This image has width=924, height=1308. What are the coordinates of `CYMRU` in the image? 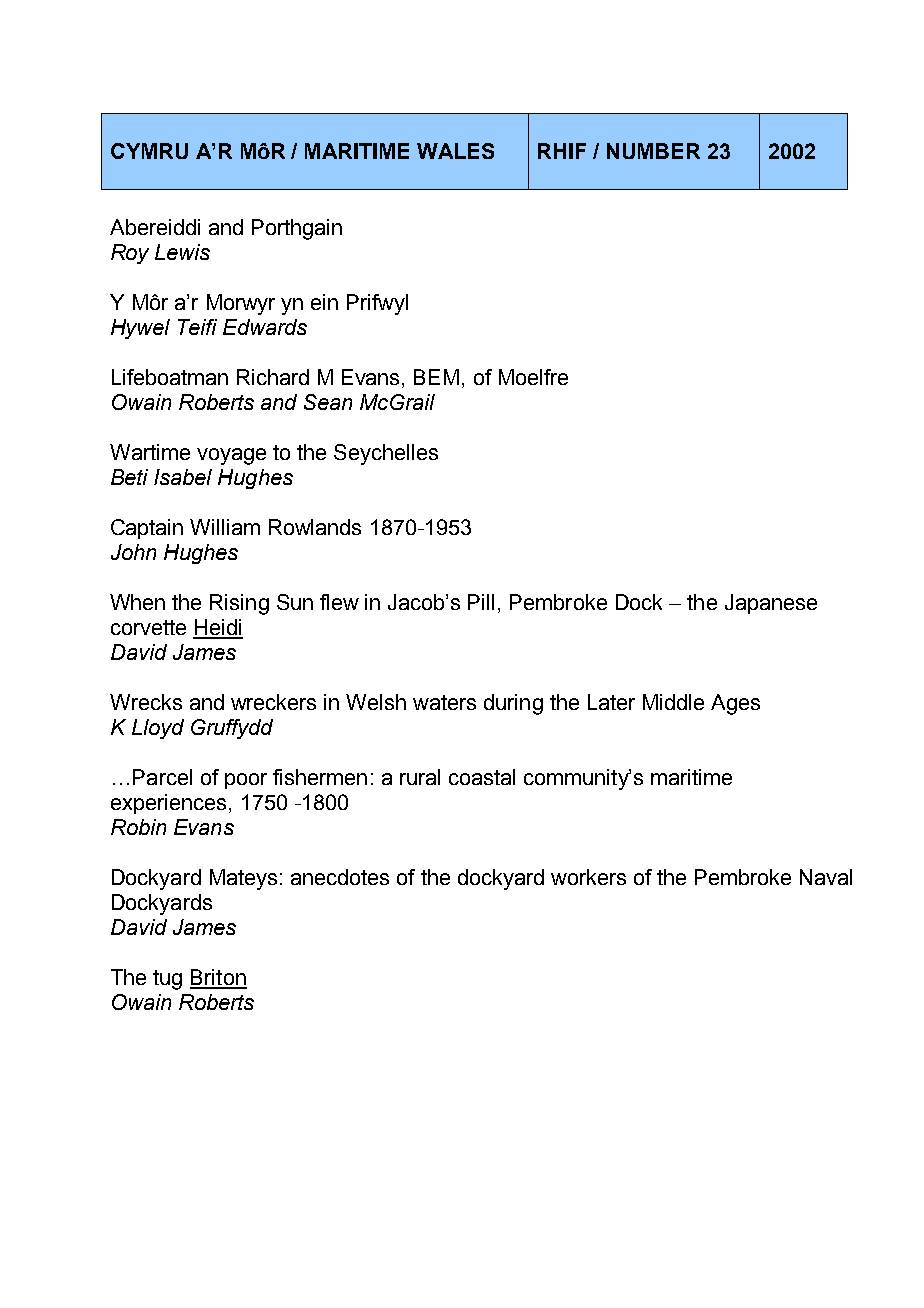 It's located at (149, 151).
